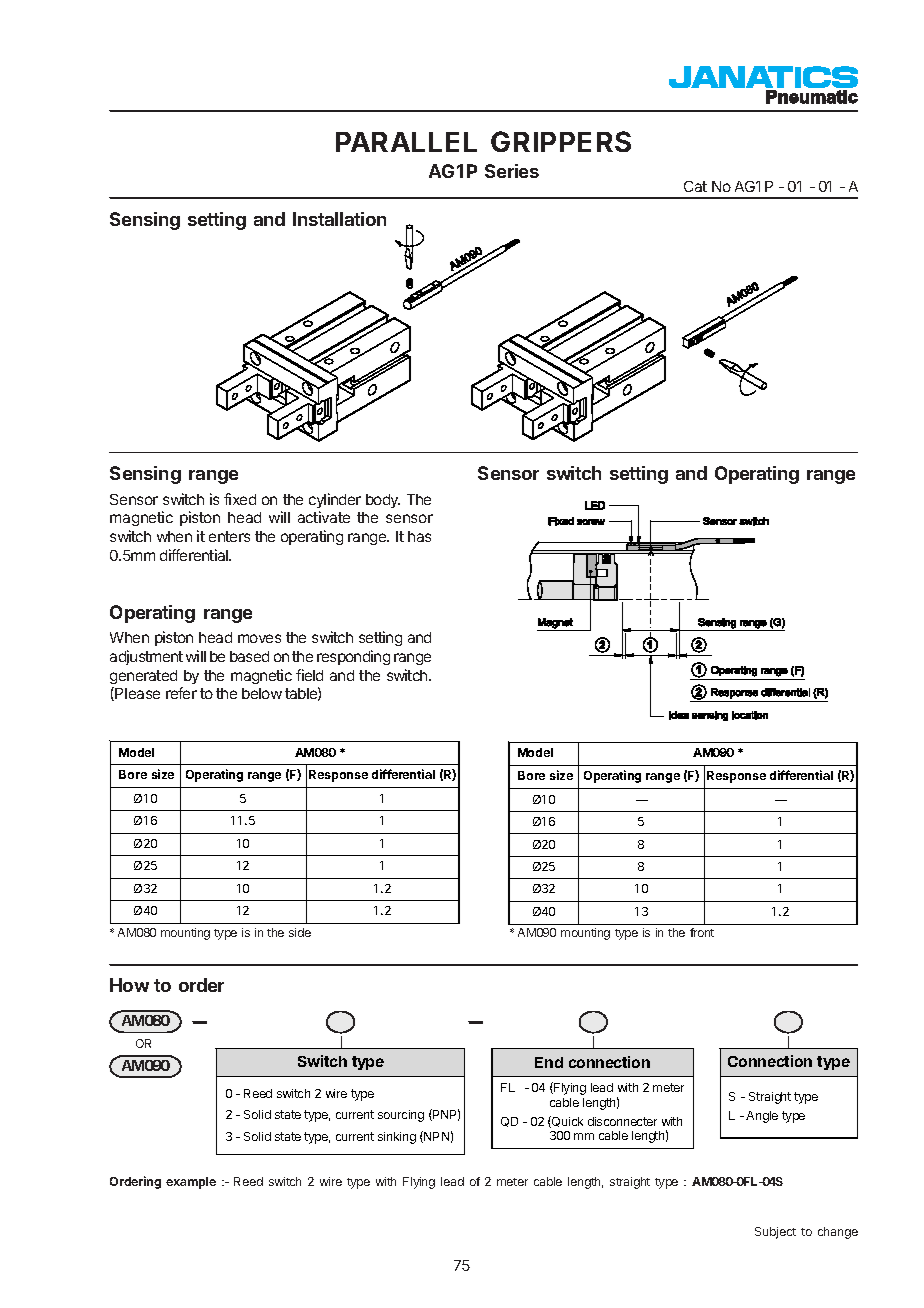 The height and width of the page is (1308, 924). I want to click on Cat, so click(695, 186).
